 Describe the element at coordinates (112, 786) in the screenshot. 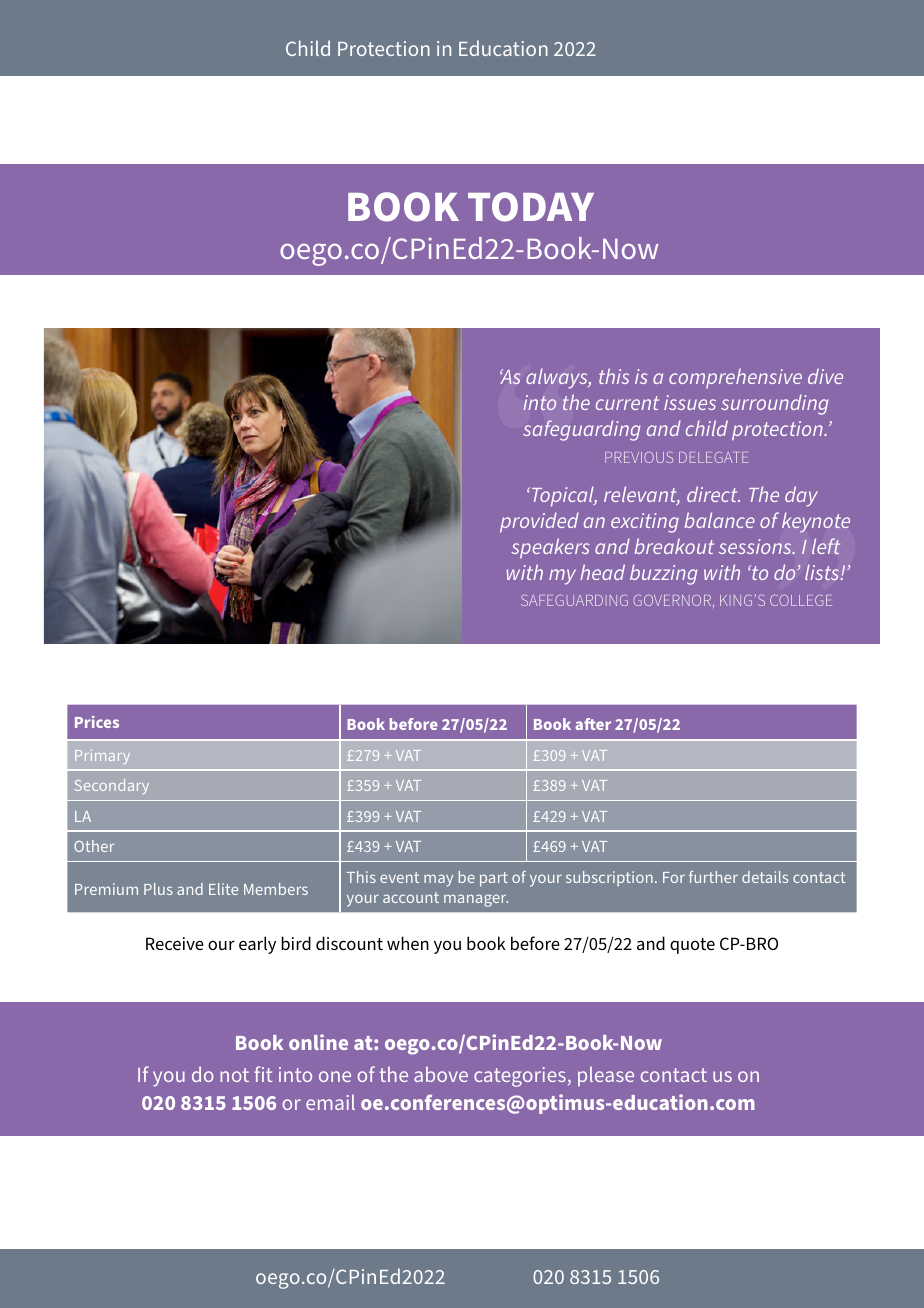

I see `Secondary` at that location.
